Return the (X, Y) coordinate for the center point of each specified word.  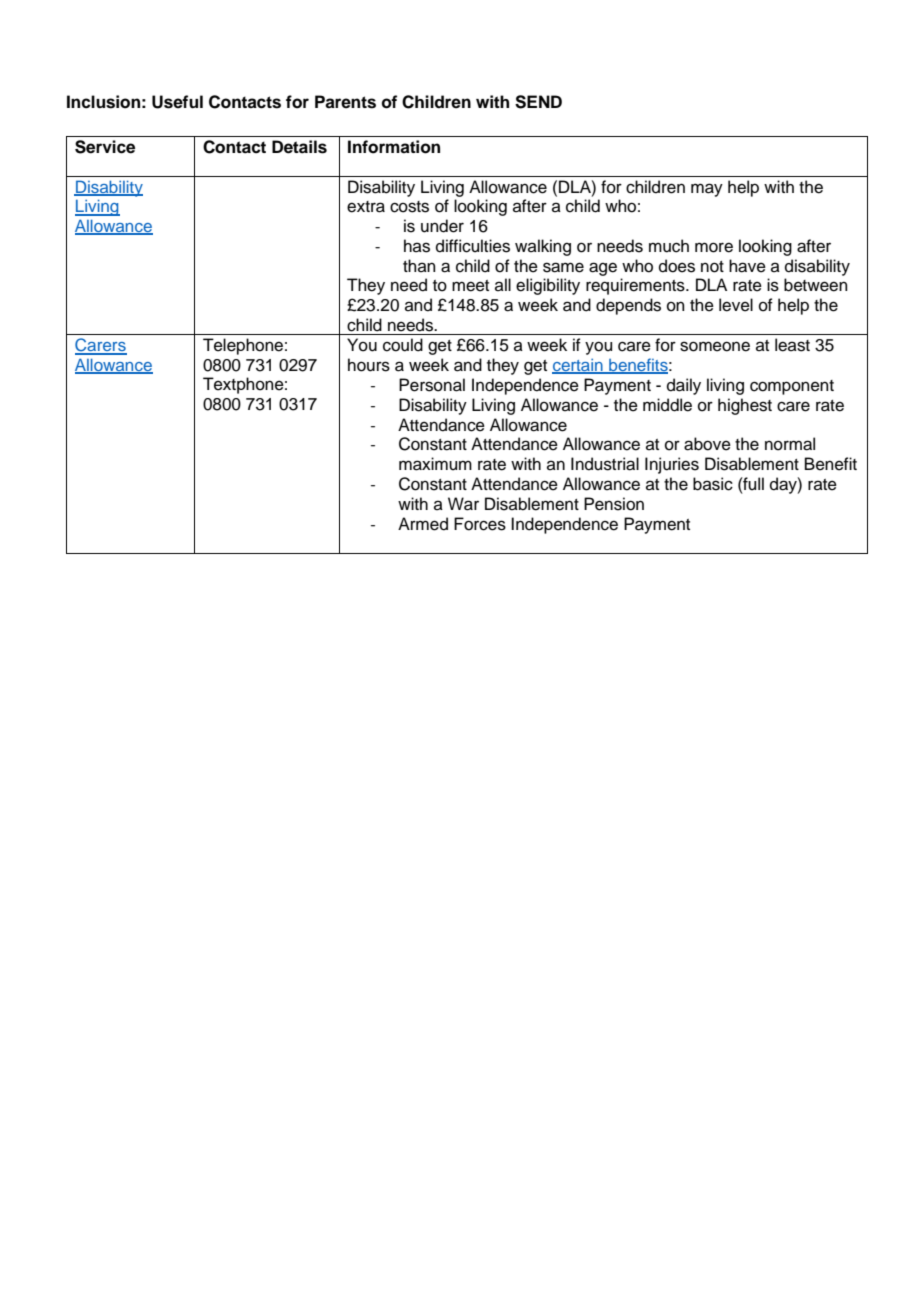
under (442, 226)
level (736, 305)
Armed (423, 524)
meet (470, 286)
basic (713, 484)
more (714, 247)
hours (369, 365)
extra (366, 207)
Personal (432, 385)
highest (745, 406)
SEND (538, 102)
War (463, 504)
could (403, 345)
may (707, 190)
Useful (177, 102)
